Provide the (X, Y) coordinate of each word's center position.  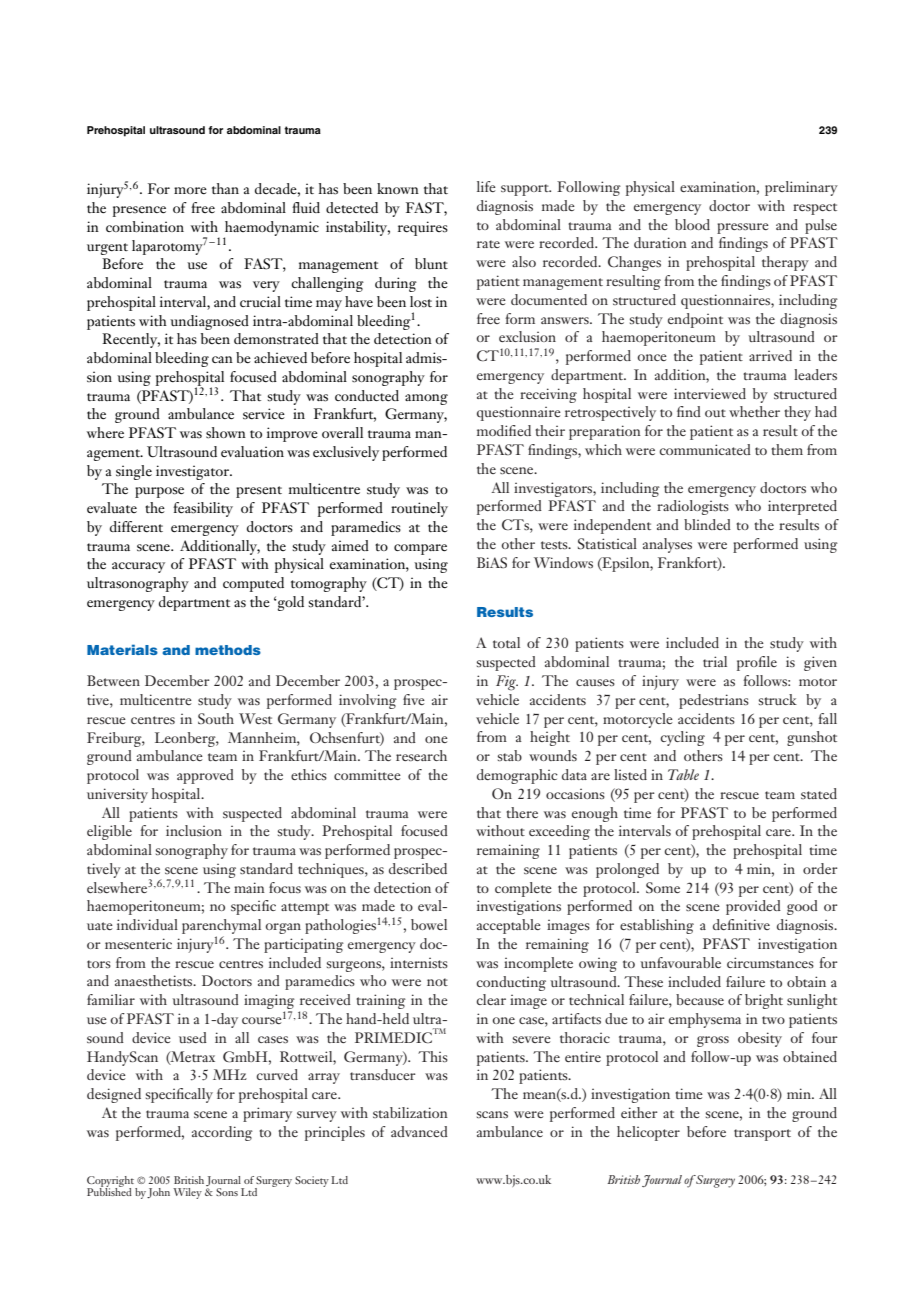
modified (504, 430)
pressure (743, 228)
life (486, 186)
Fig (507, 683)
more (190, 190)
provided (753, 907)
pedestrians (714, 701)
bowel (429, 924)
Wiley (187, 1193)
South (216, 718)
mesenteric (138, 943)
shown (226, 433)
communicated (705, 449)
